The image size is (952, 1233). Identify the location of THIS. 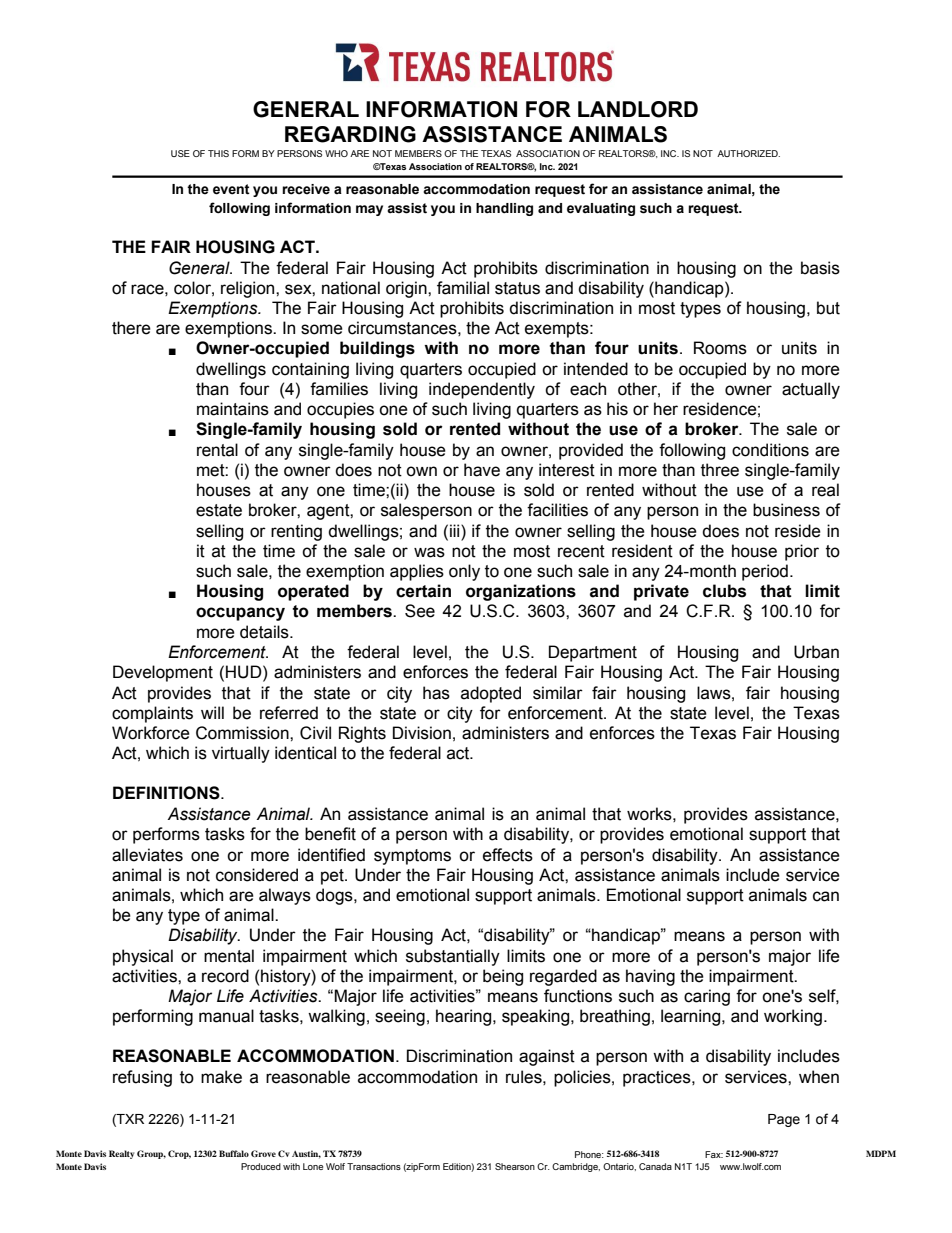
(218, 153).
